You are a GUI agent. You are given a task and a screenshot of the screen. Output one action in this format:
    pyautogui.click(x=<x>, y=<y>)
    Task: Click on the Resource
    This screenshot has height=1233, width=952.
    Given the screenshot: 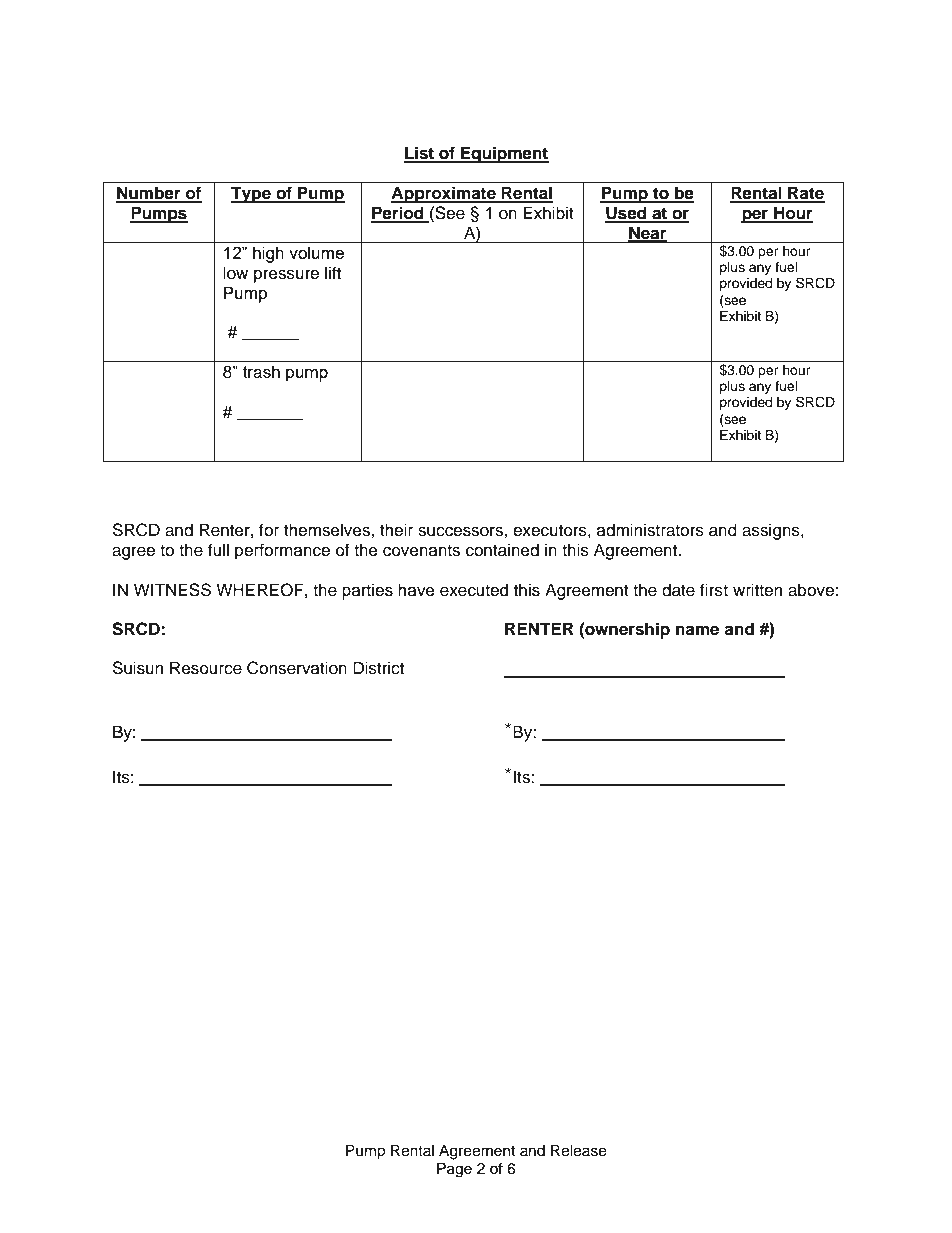 What is the action you would take?
    pyautogui.click(x=206, y=668)
